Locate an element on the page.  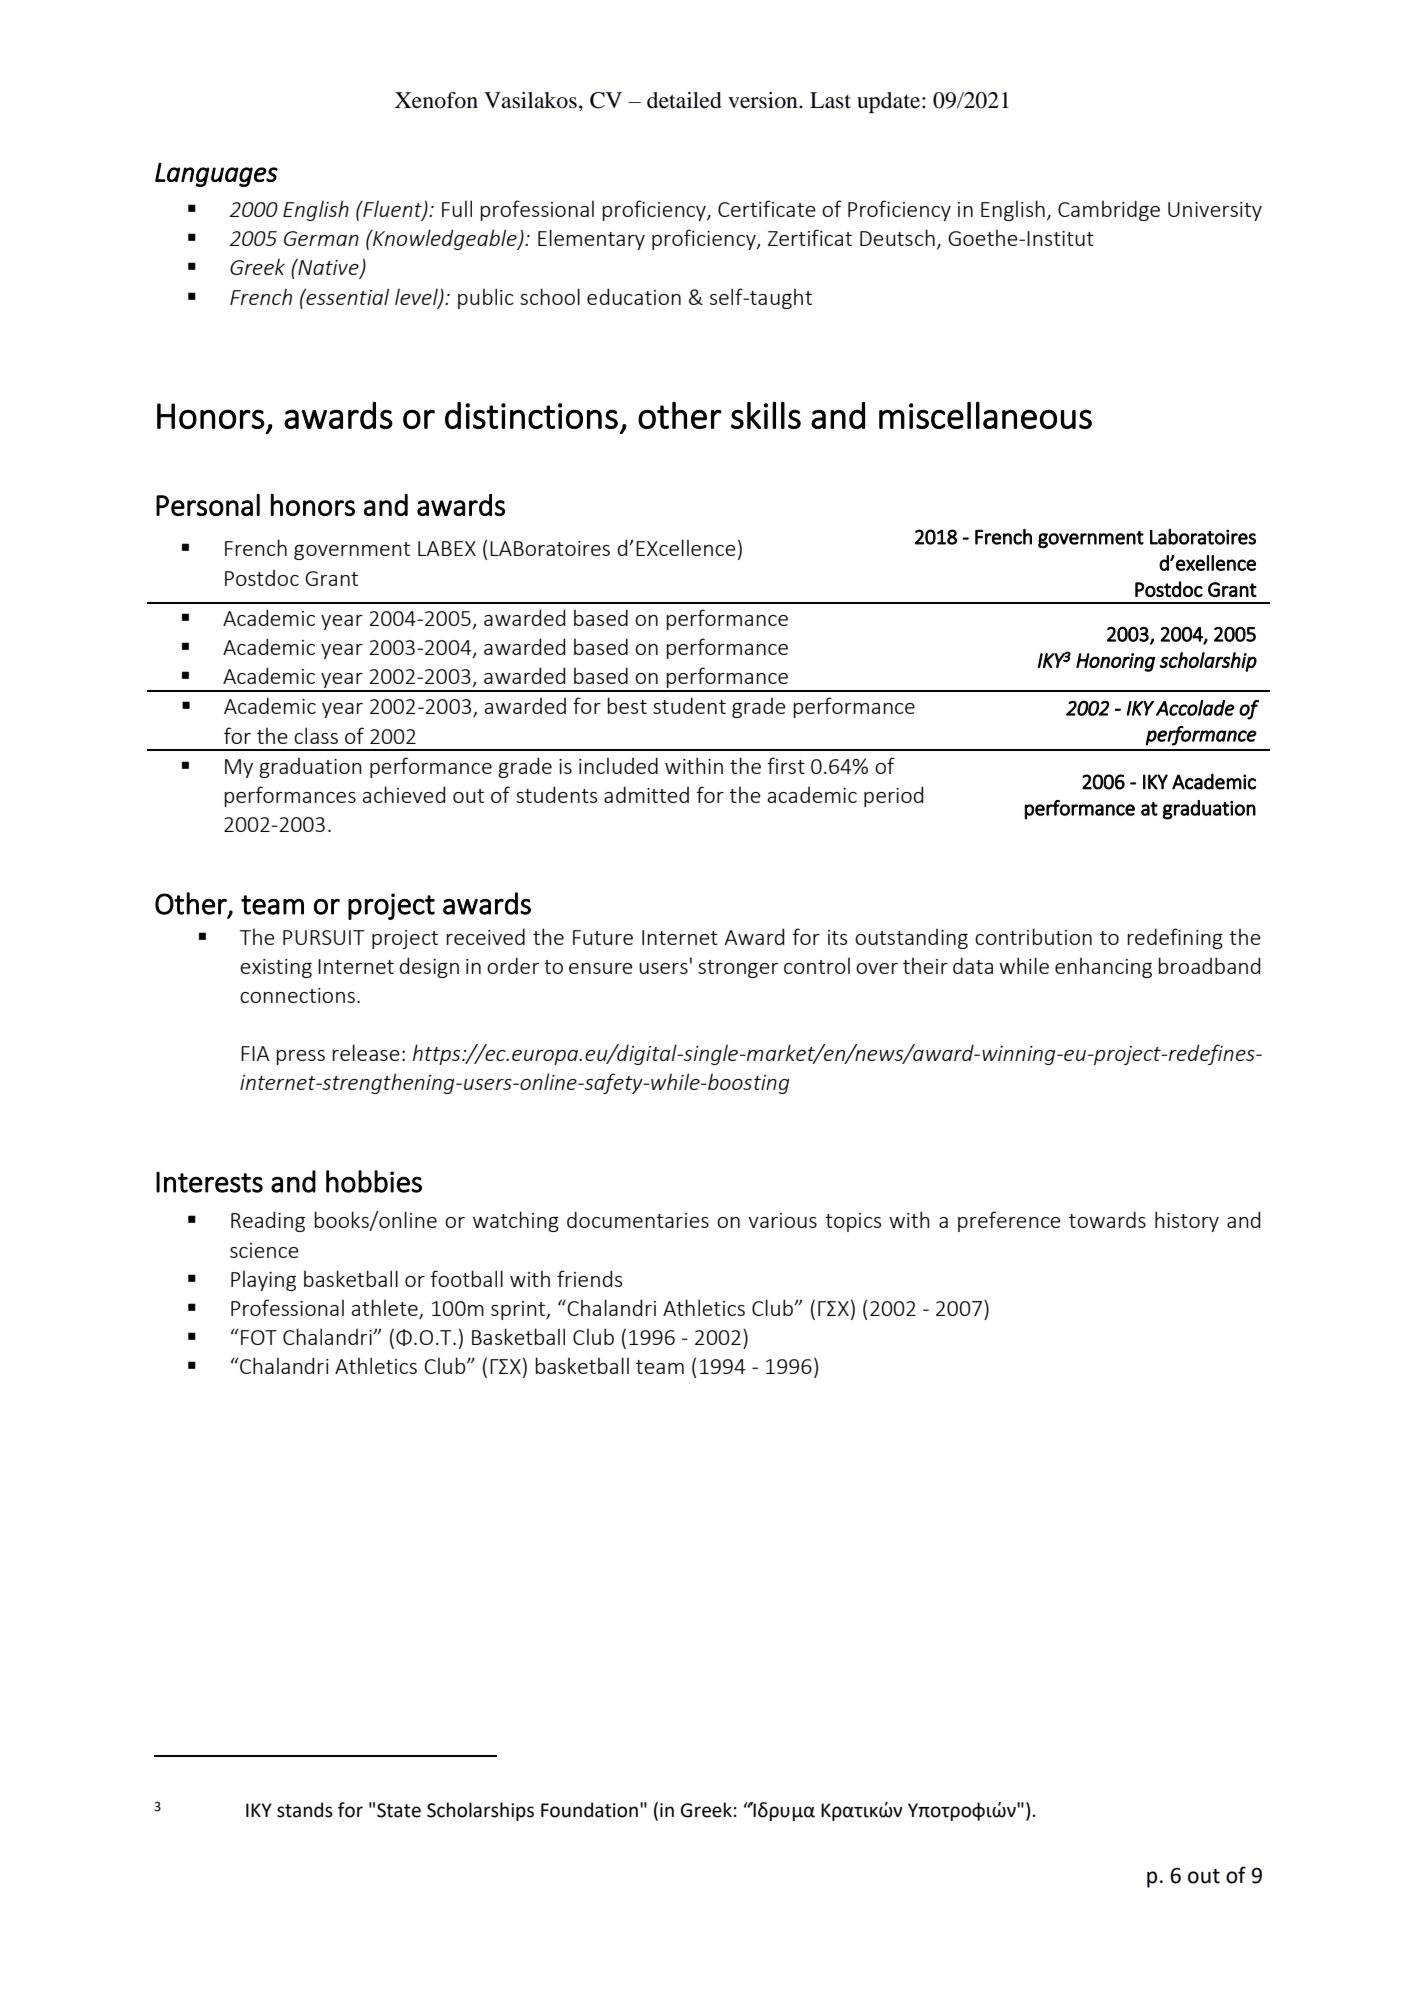
PURSUIT is located at coordinates (324, 937).
